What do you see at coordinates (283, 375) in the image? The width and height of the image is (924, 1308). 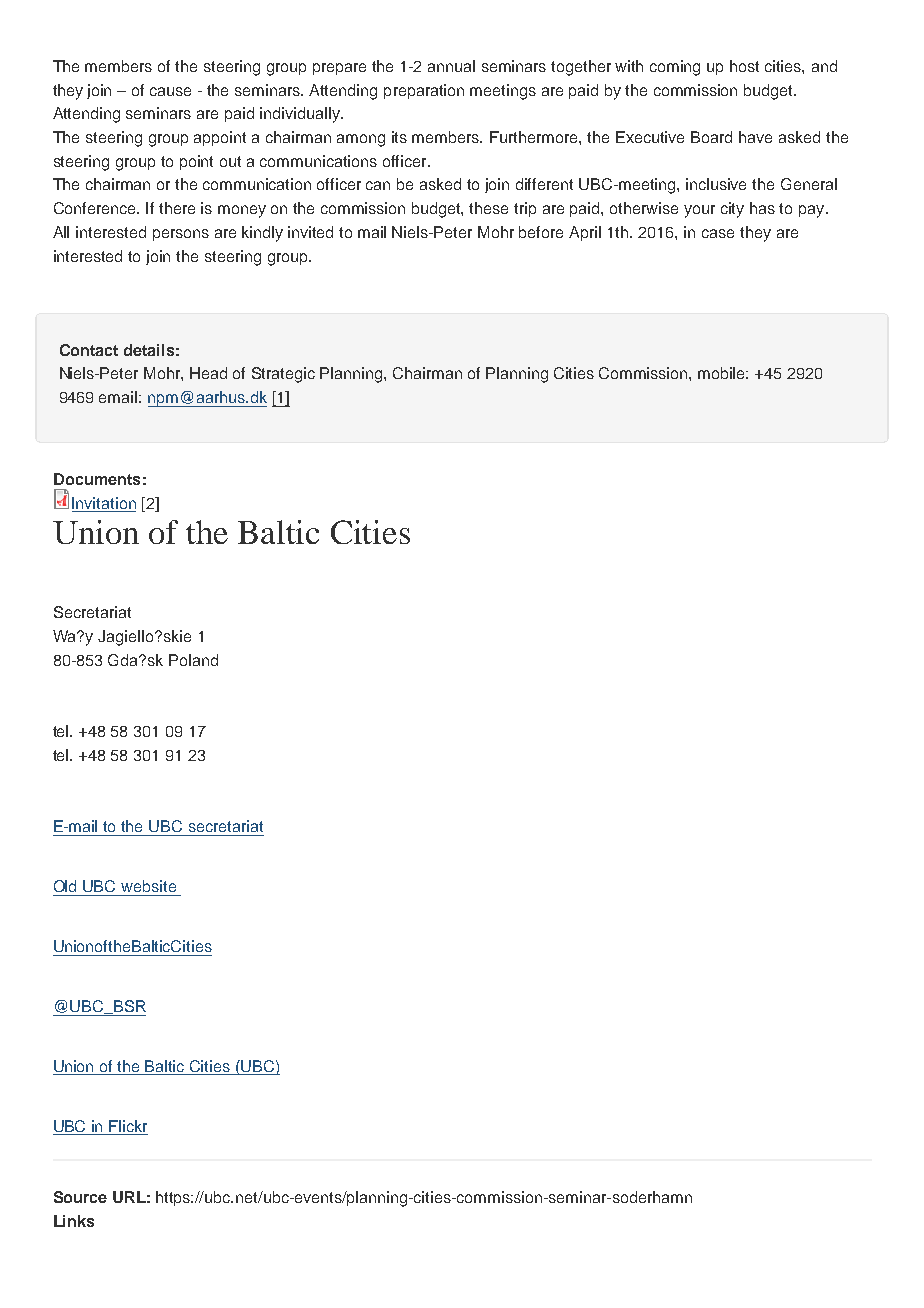 I see `Strategic` at bounding box center [283, 375].
